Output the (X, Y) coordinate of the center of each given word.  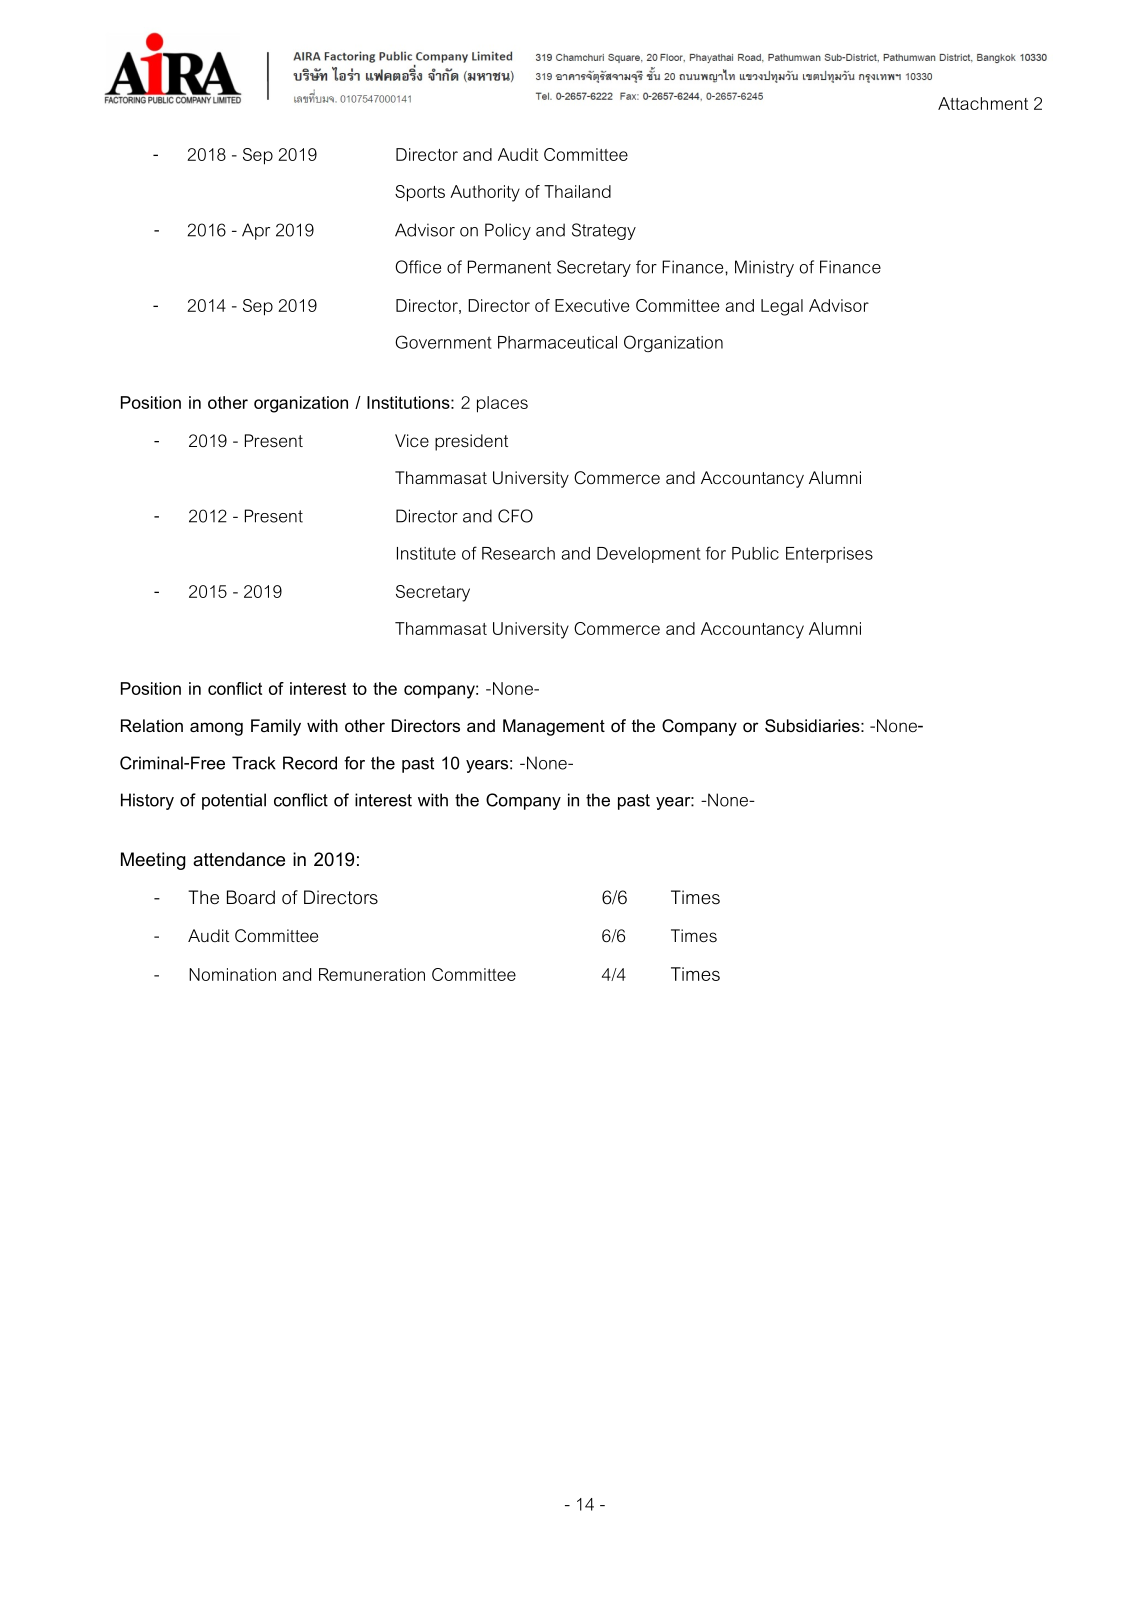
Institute (426, 553)
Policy (508, 231)
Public (755, 553)
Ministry (764, 268)
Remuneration (372, 974)
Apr (256, 231)
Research (518, 553)
